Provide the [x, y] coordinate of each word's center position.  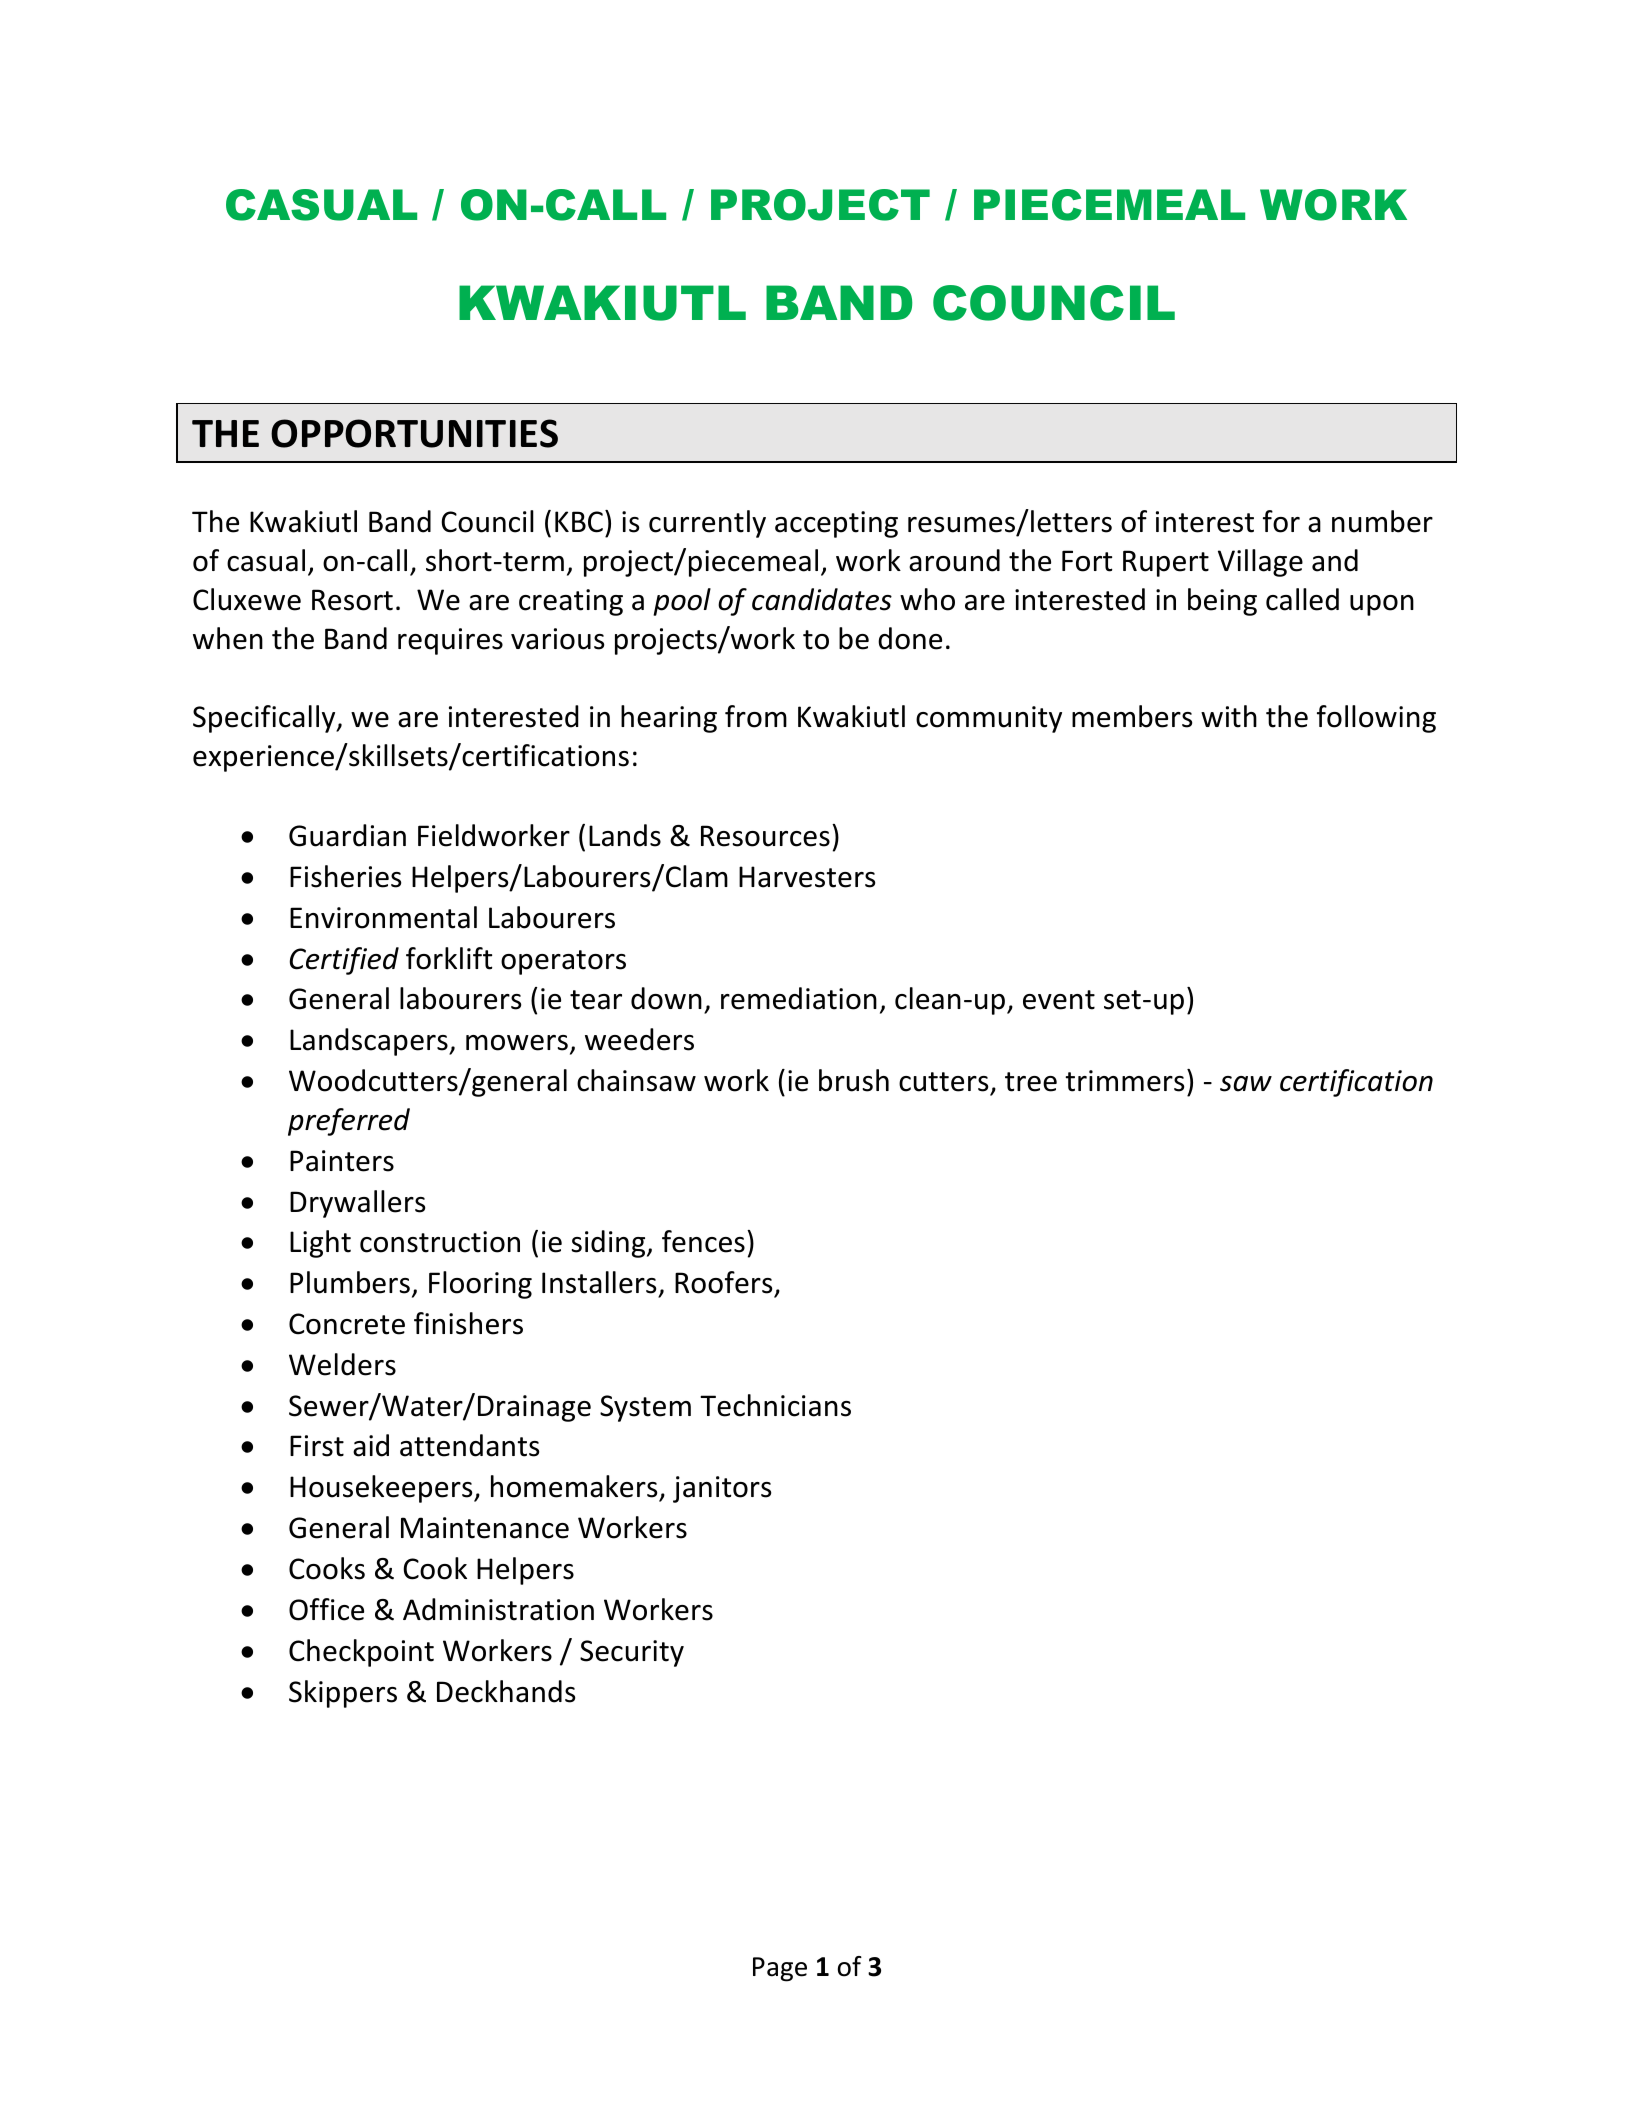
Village [1260, 563]
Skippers [343, 1694]
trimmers [1124, 1081]
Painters [342, 1161]
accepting [836, 524]
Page [780, 1969]
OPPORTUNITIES [414, 433]
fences [703, 1241]
